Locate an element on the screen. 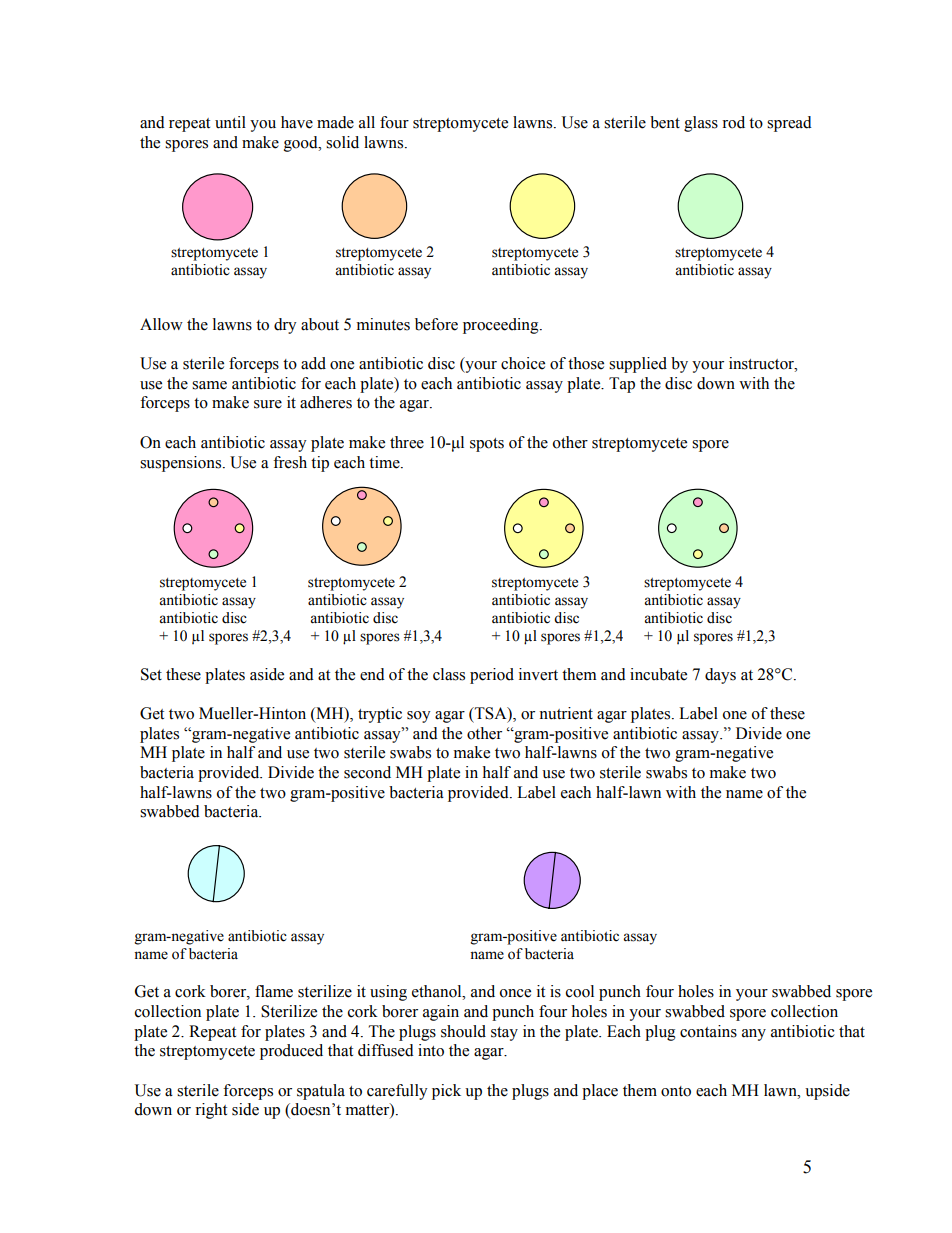  second is located at coordinates (367, 772).
